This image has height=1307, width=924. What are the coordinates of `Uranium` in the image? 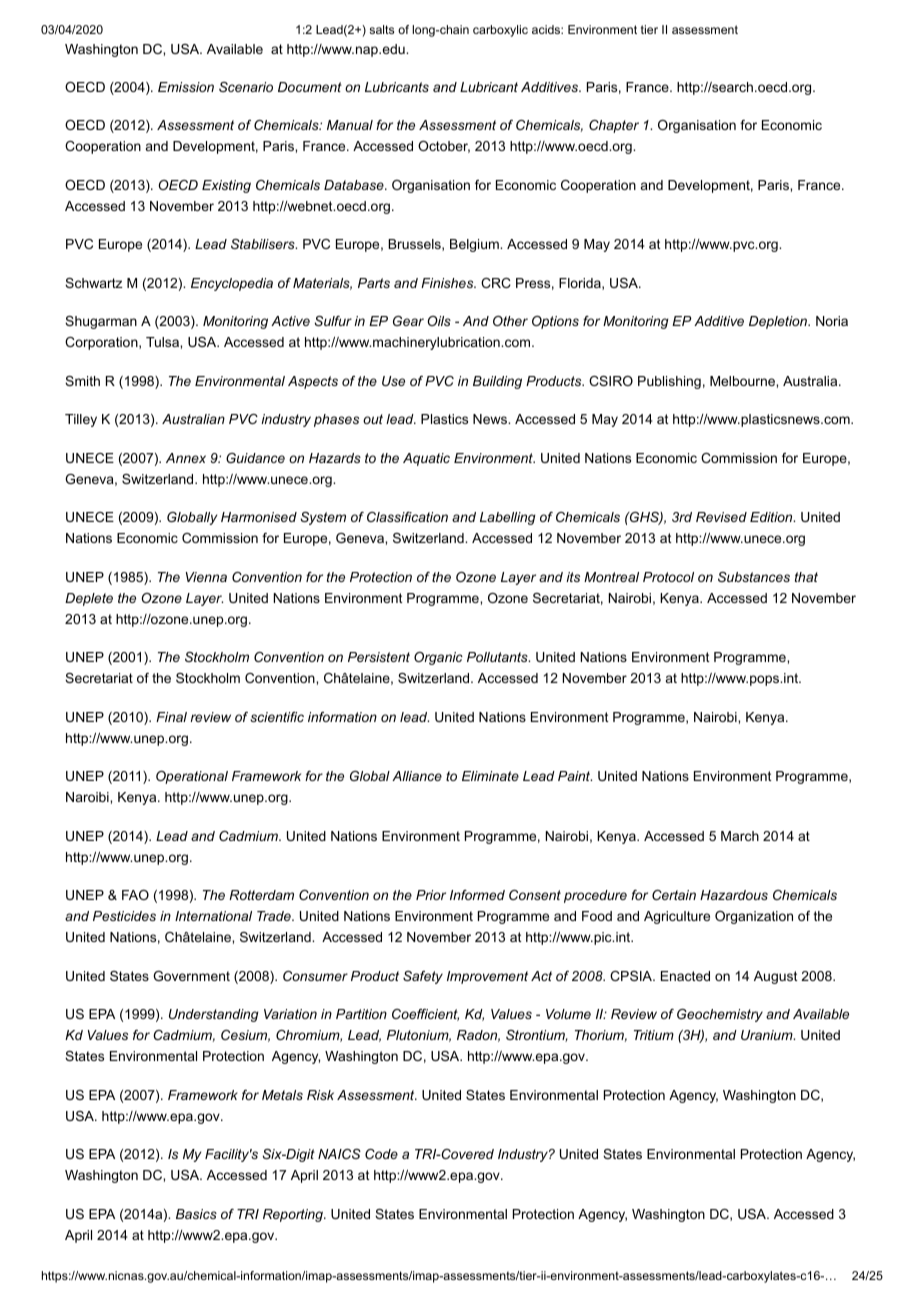 It's located at (768, 1035).
